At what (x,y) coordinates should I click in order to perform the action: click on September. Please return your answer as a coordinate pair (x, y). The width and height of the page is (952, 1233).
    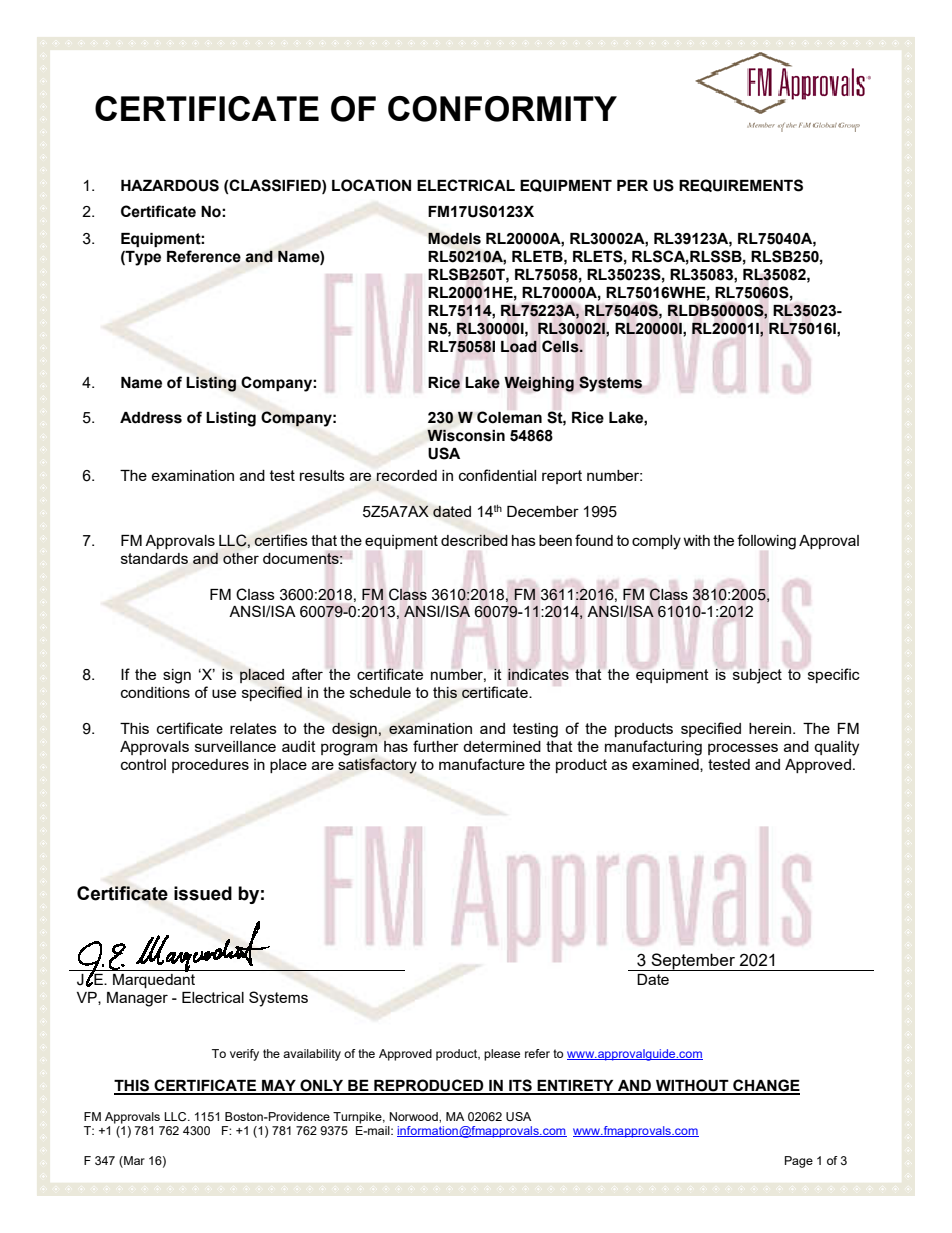
    Looking at the image, I should click on (693, 962).
